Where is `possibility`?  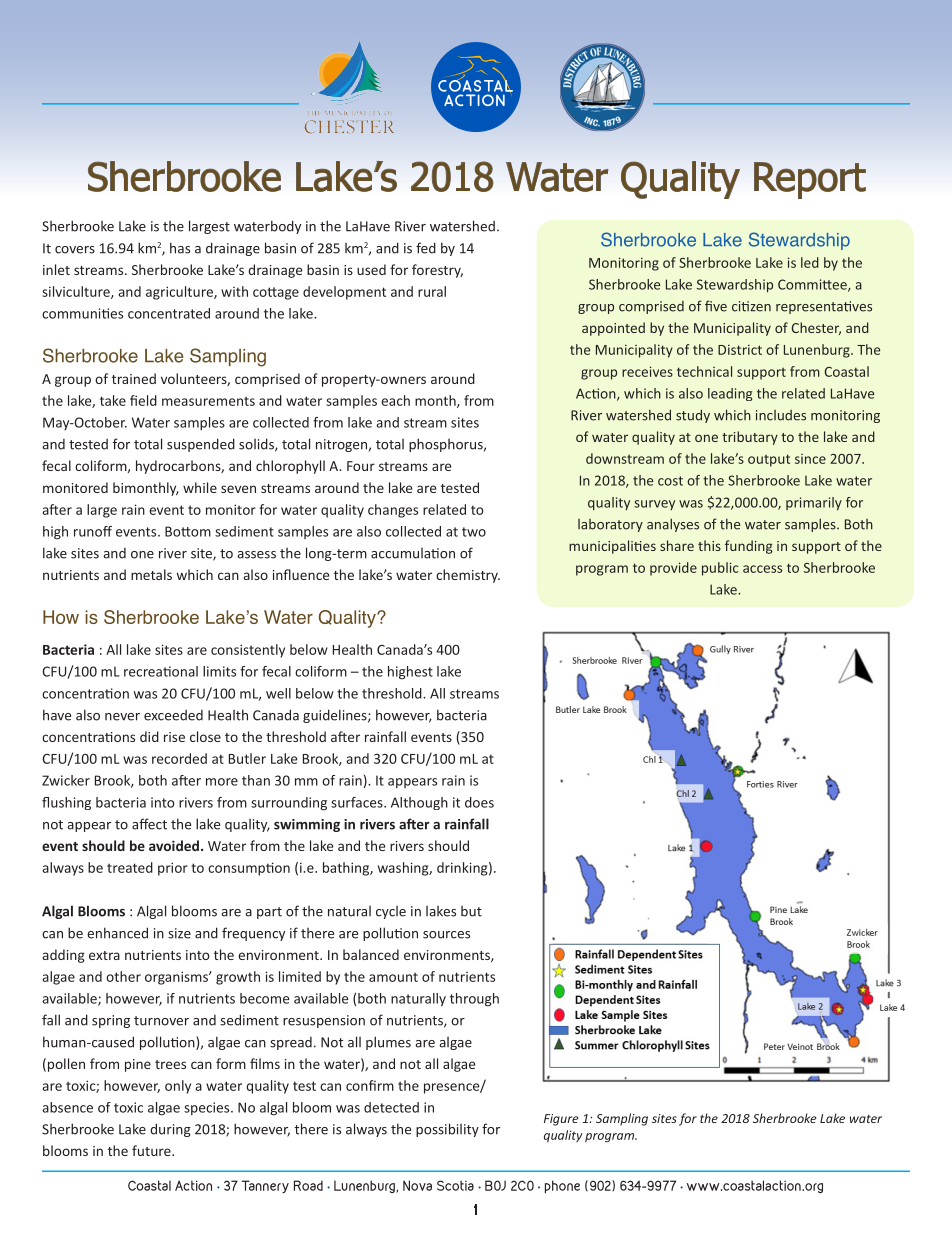 possibility is located at coordinates (447, 1130).
